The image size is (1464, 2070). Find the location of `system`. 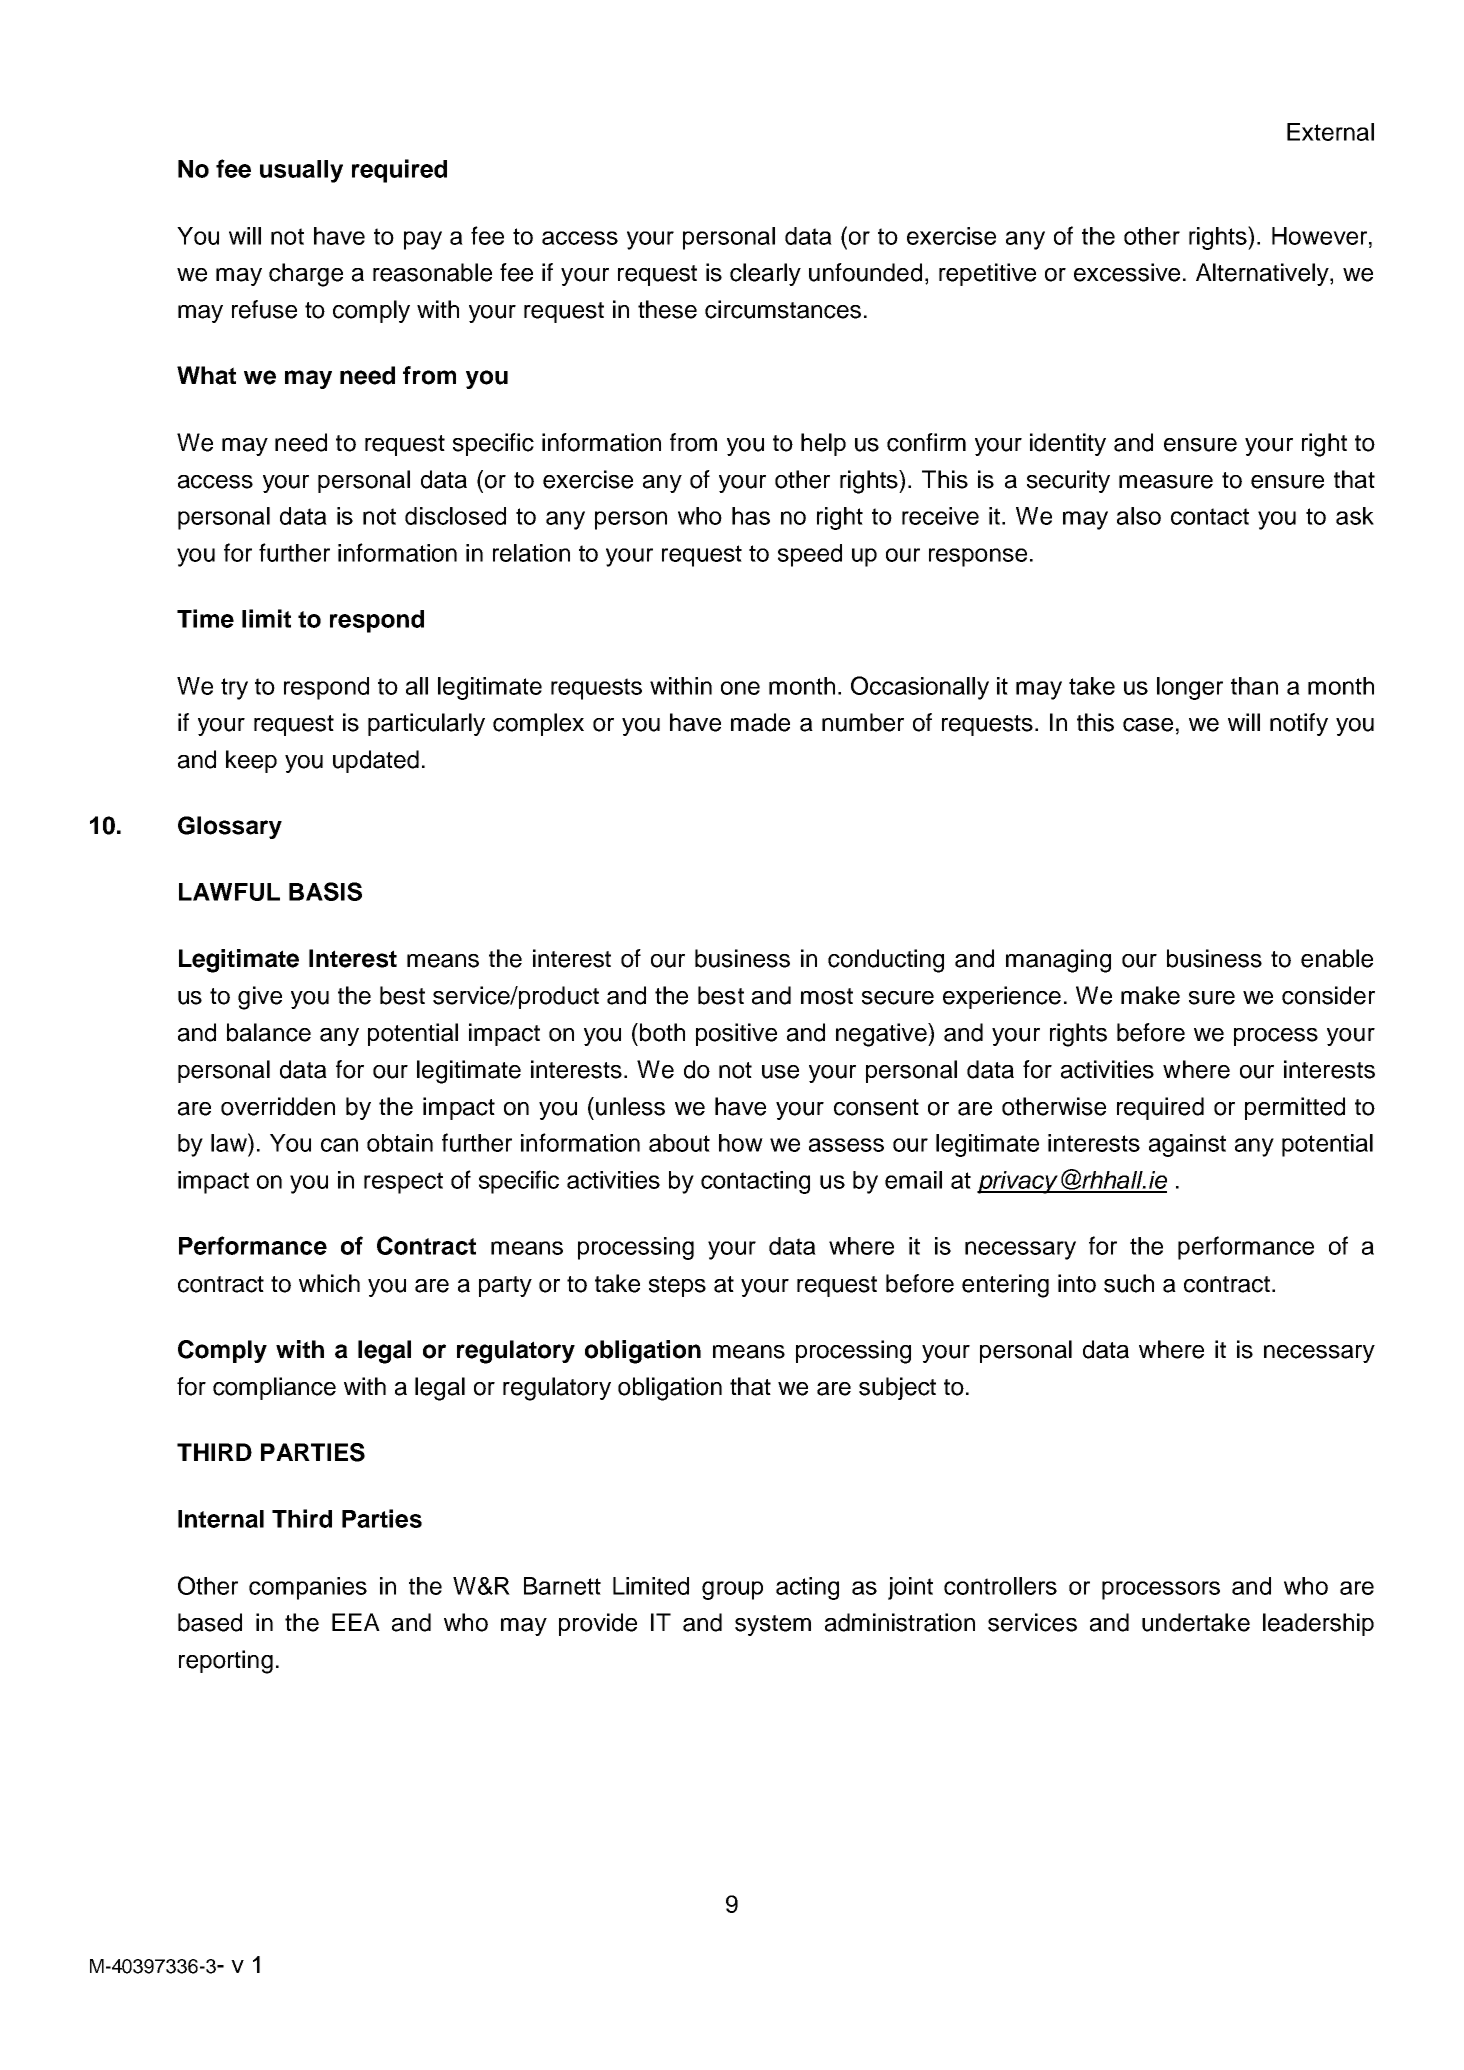

system is located at coordinates (773, 1625).
